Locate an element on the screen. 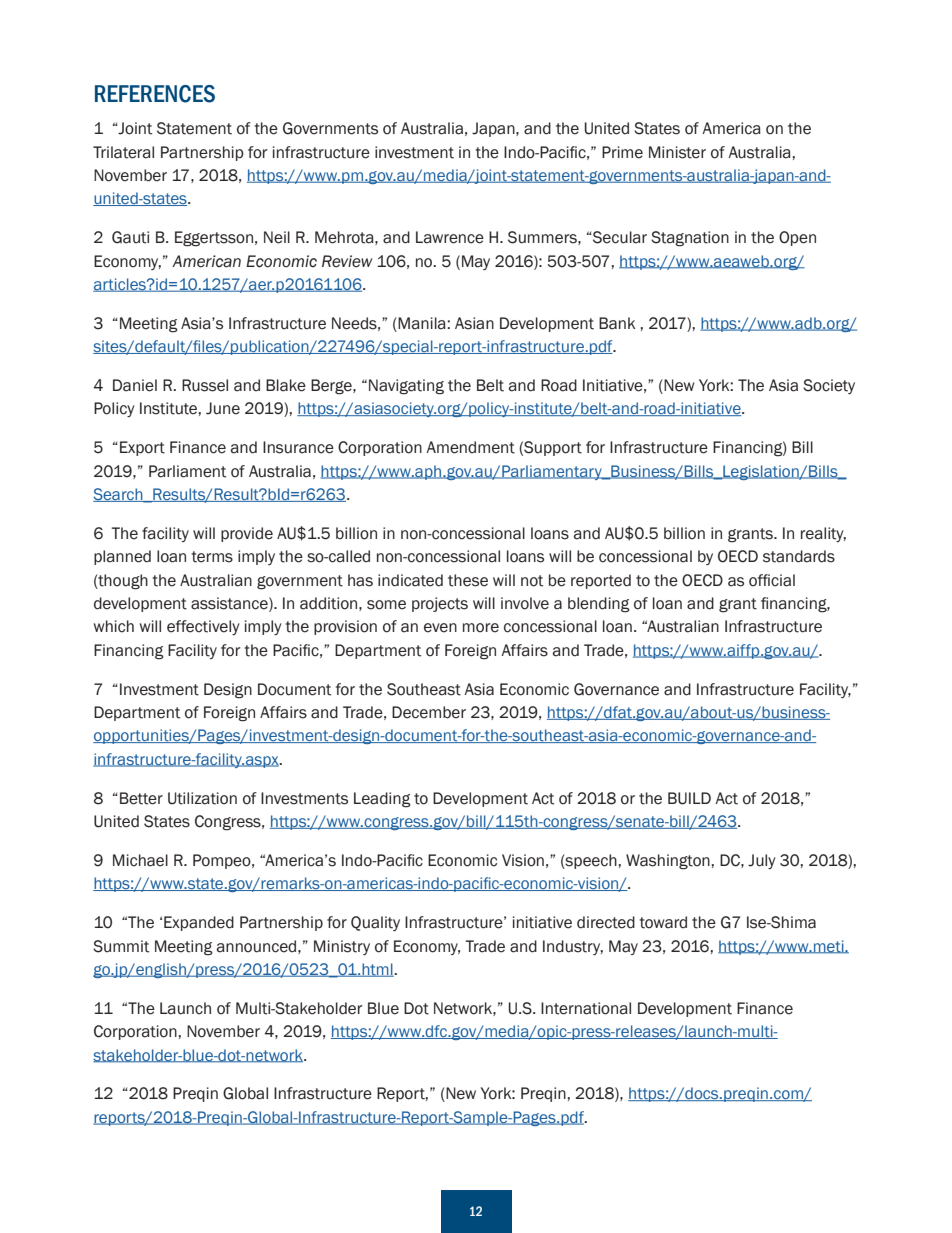 The width and height of the screenshot is (952, 1233). December is located at coordinates (429, 712).
